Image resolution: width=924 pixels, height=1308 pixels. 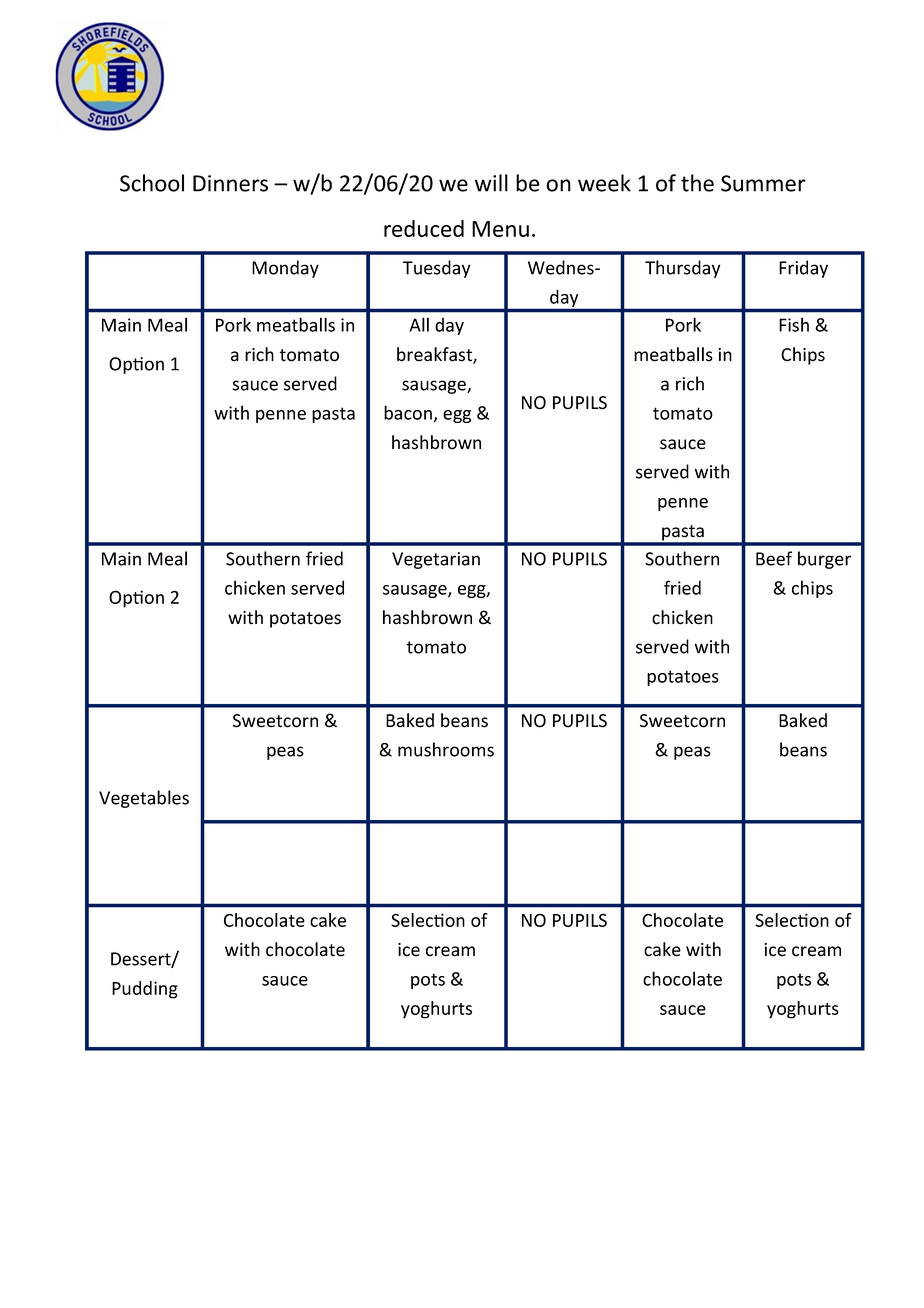 What do you see at coordinates (436, 269) in the screenshot?
I see `Tuesday` at bounding box center [436, 269].
